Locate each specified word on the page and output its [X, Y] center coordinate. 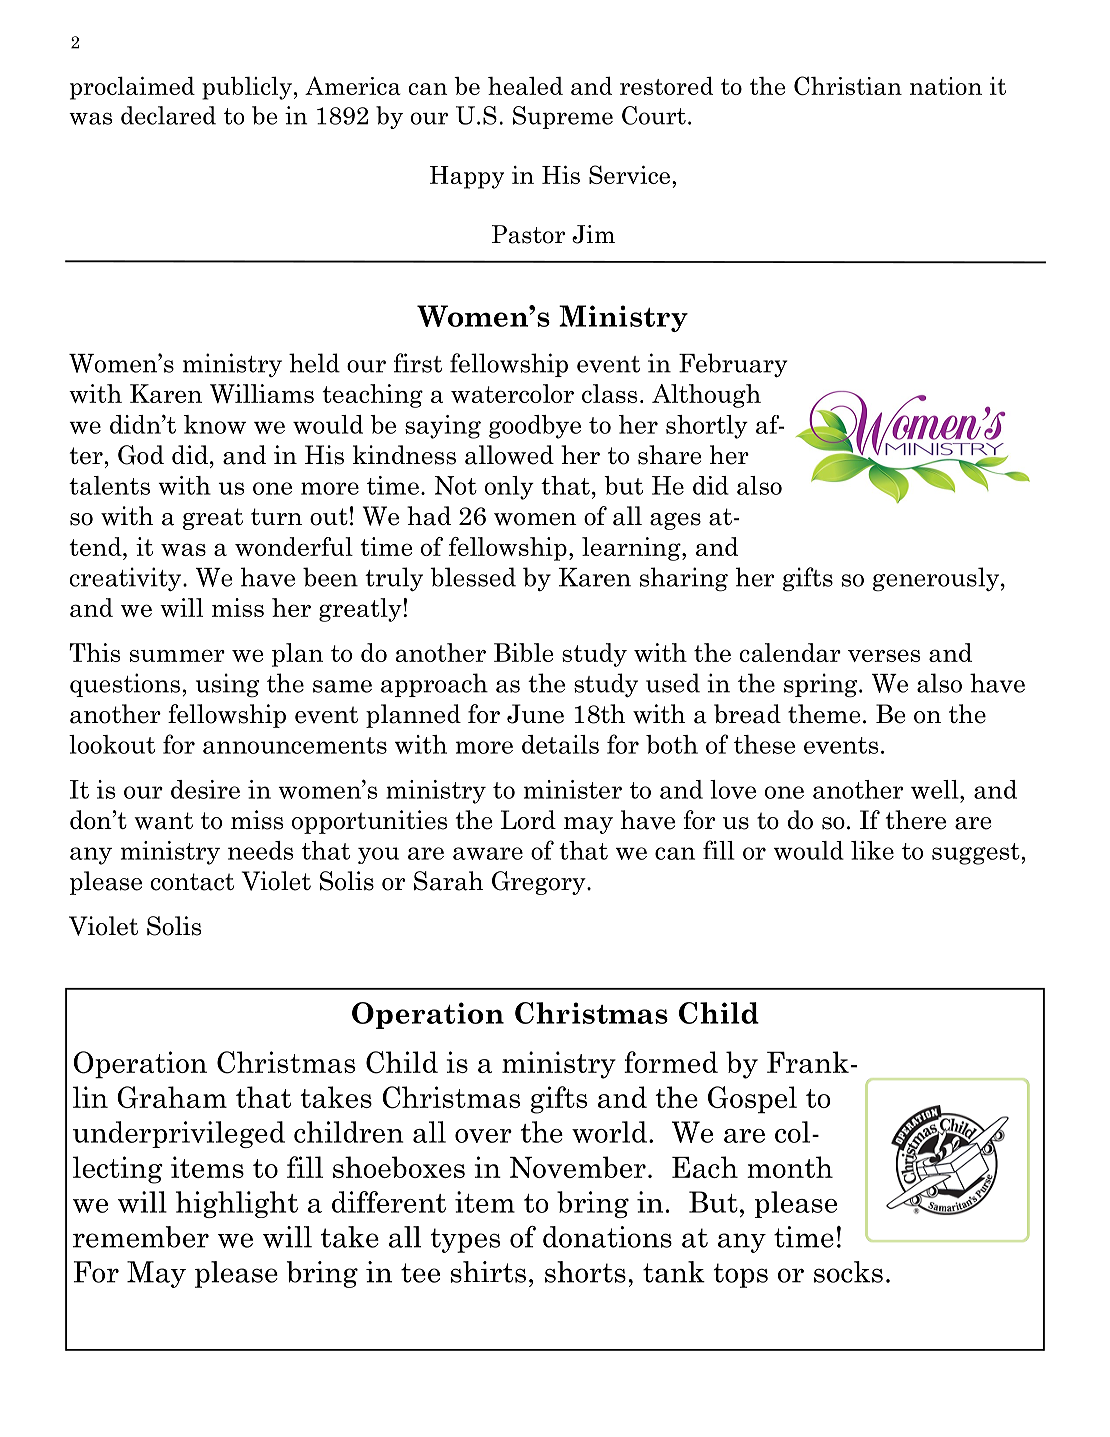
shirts [488, 1272]
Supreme [563, 117]
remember [141, 1237]
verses [884, 655]
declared [168, 115]
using [228, 685]
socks [848, 1272]
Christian [848, 85]
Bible [524, 652]
